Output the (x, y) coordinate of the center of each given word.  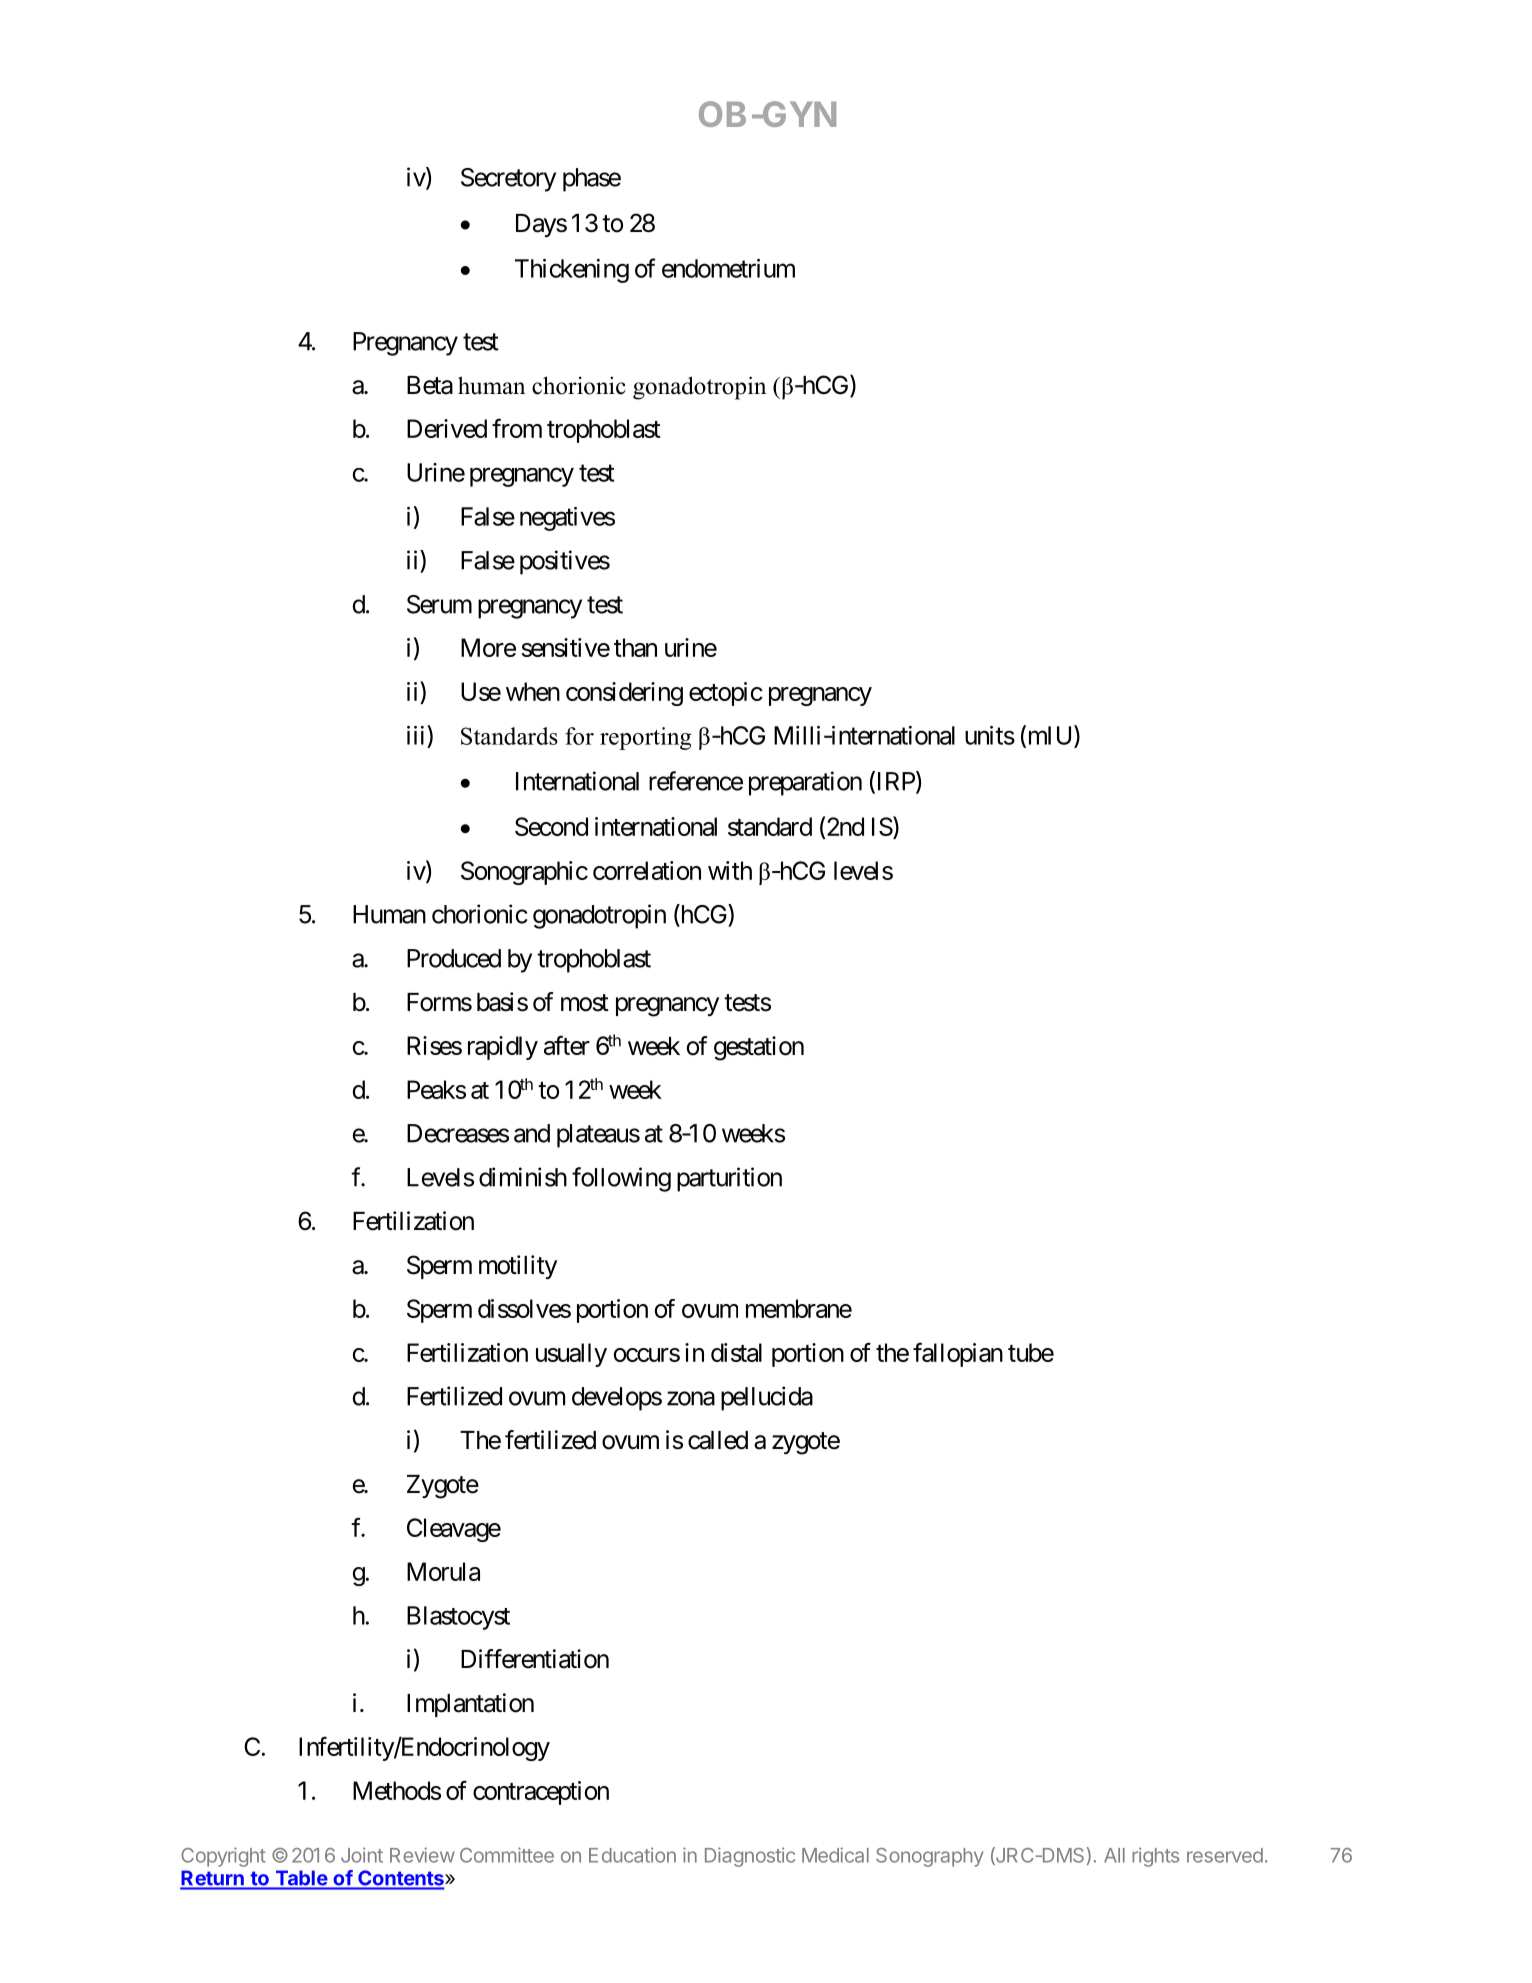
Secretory (508, 180)
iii (417, 735)
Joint (362, 1855)
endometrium (728, 268)
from (517, 428)
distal (736, 1352)
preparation (805, 783)
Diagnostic (750, 1857)
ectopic (725, 694)
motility (518, 1267)
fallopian (958, 1354)
